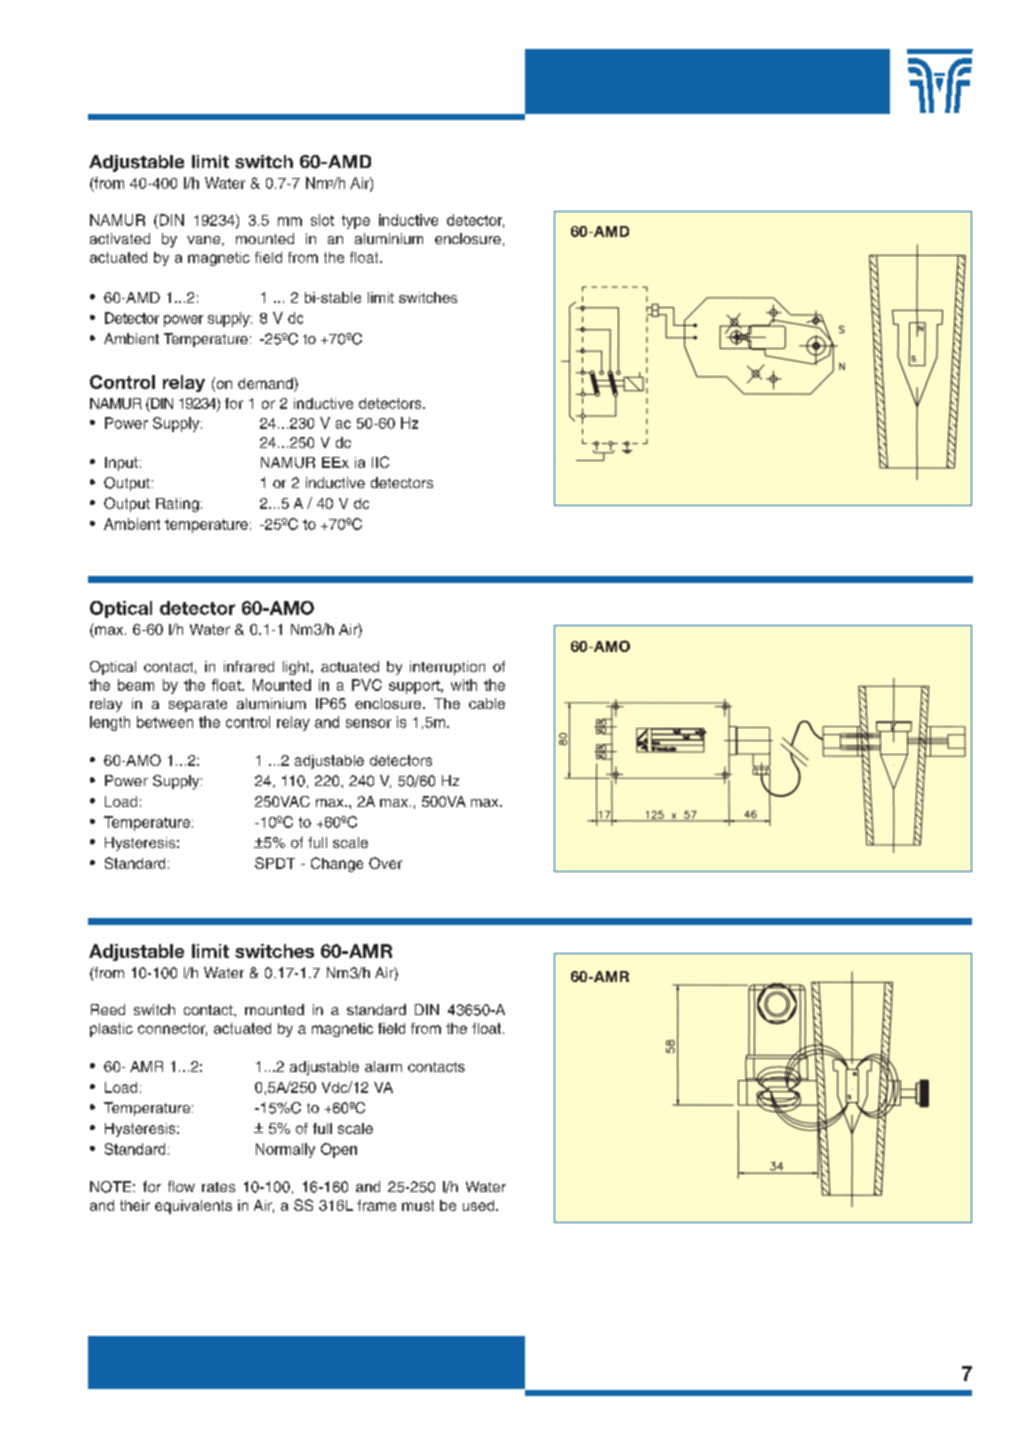 This screenshot has width=1021, height=1444. What do you see at coordinates (447, 668) in the screenshot?
I see `interruption` at bounding box center [447, 668].
